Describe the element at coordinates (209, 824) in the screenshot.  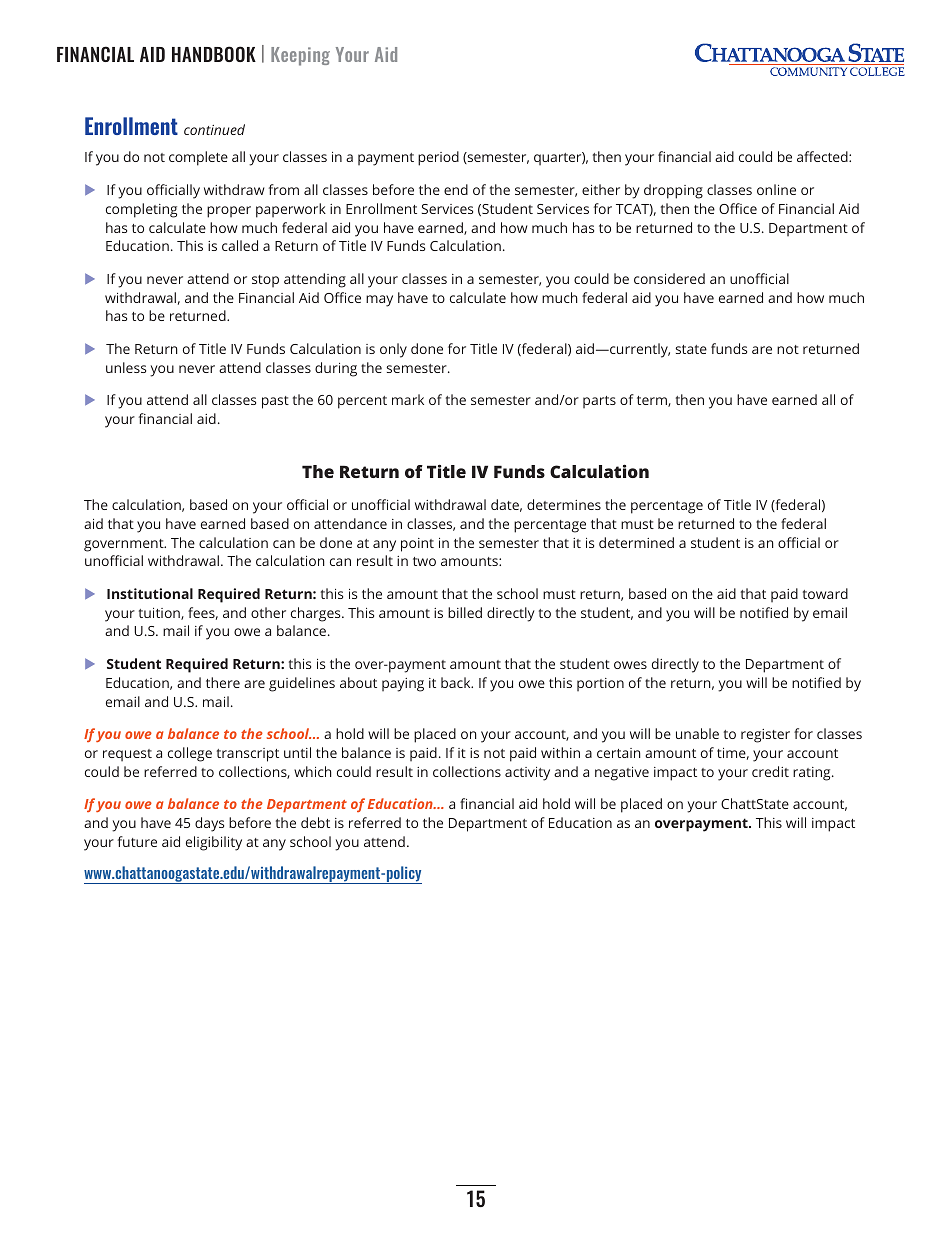
I see `days` at that location.
